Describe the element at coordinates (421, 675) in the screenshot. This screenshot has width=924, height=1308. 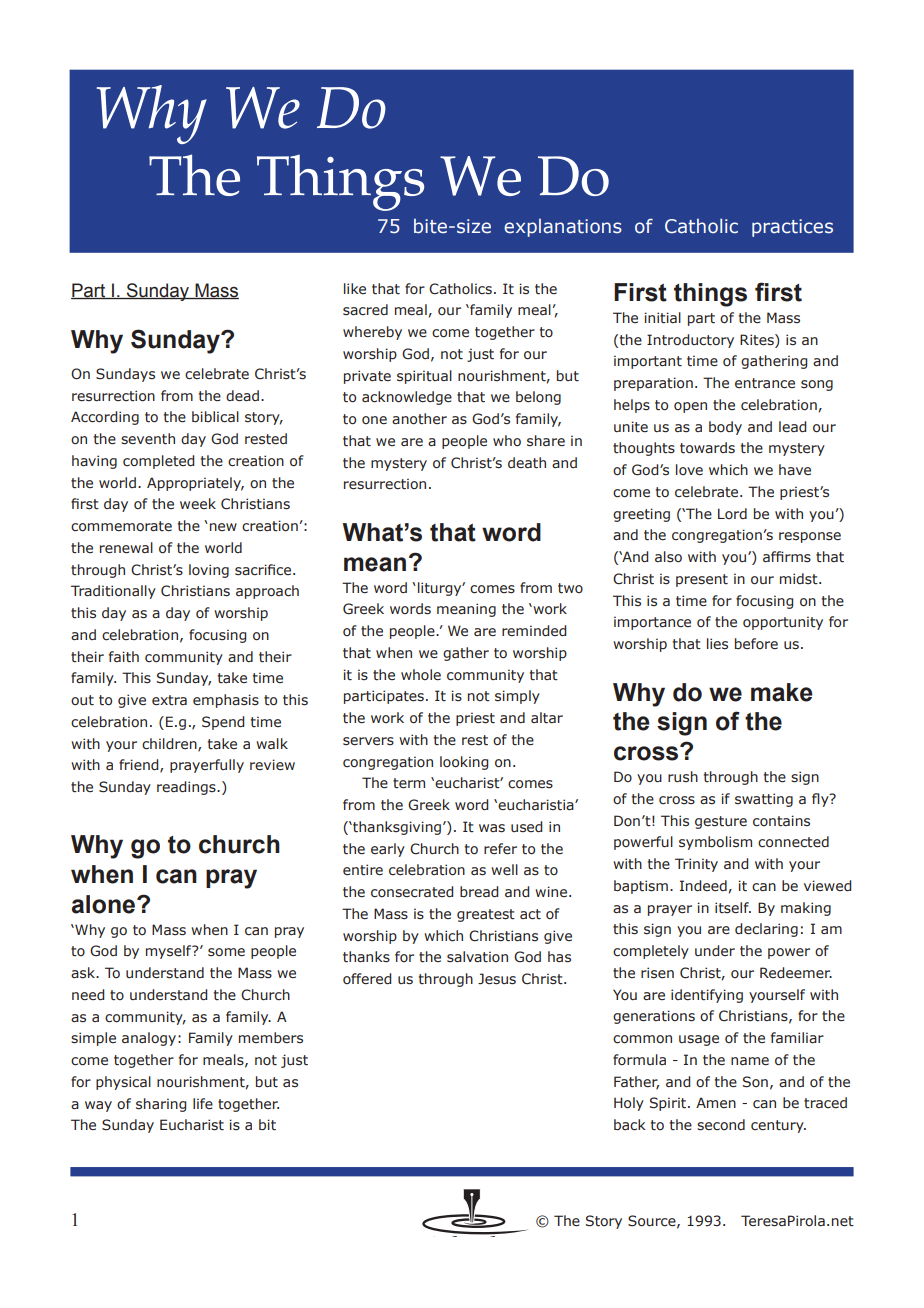
I see `whole` at that location.
